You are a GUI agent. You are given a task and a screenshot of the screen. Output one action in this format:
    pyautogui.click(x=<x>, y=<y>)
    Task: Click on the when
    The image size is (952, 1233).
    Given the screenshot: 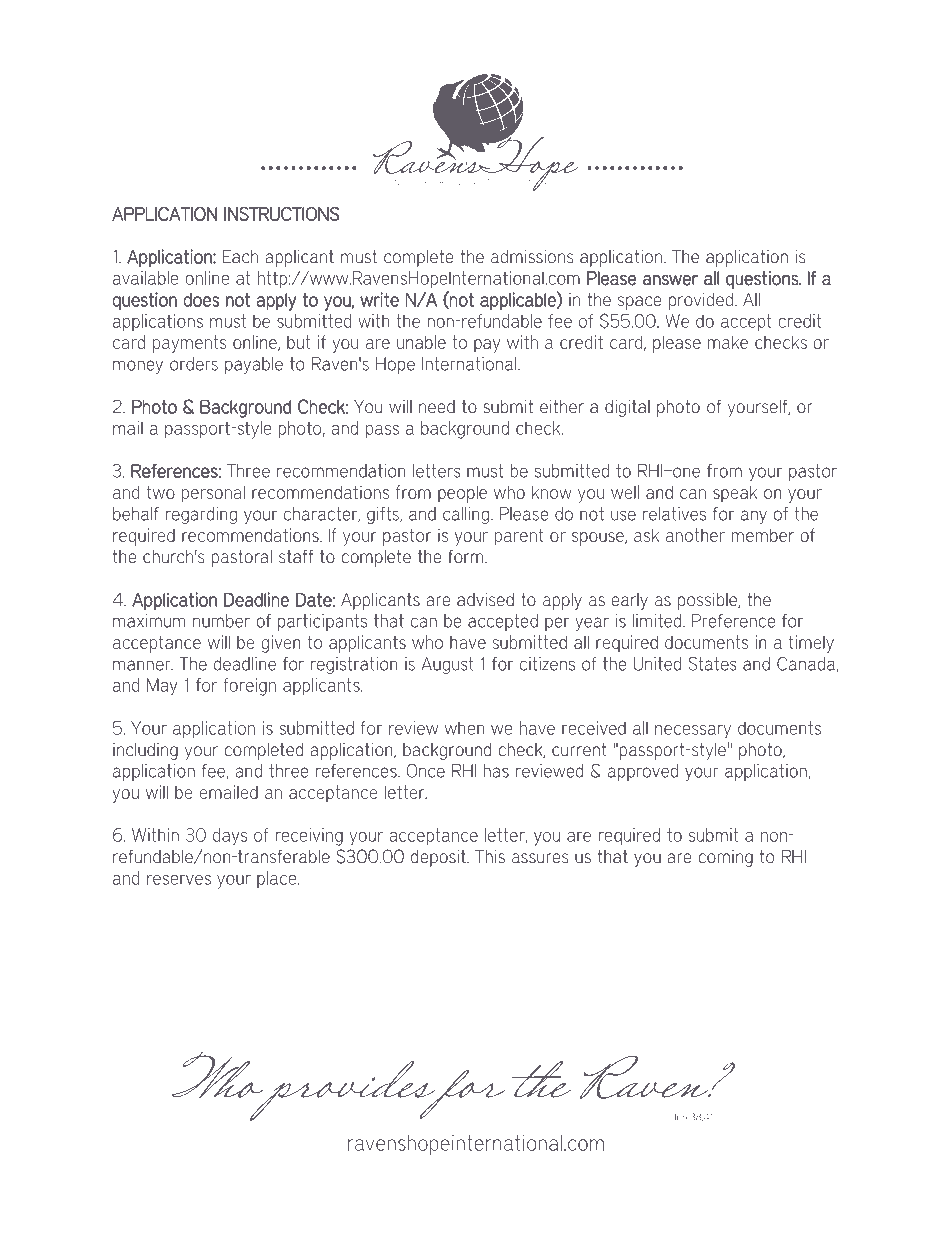 What is the action you would take?
    pyautogui.click(x=465, y=728)
